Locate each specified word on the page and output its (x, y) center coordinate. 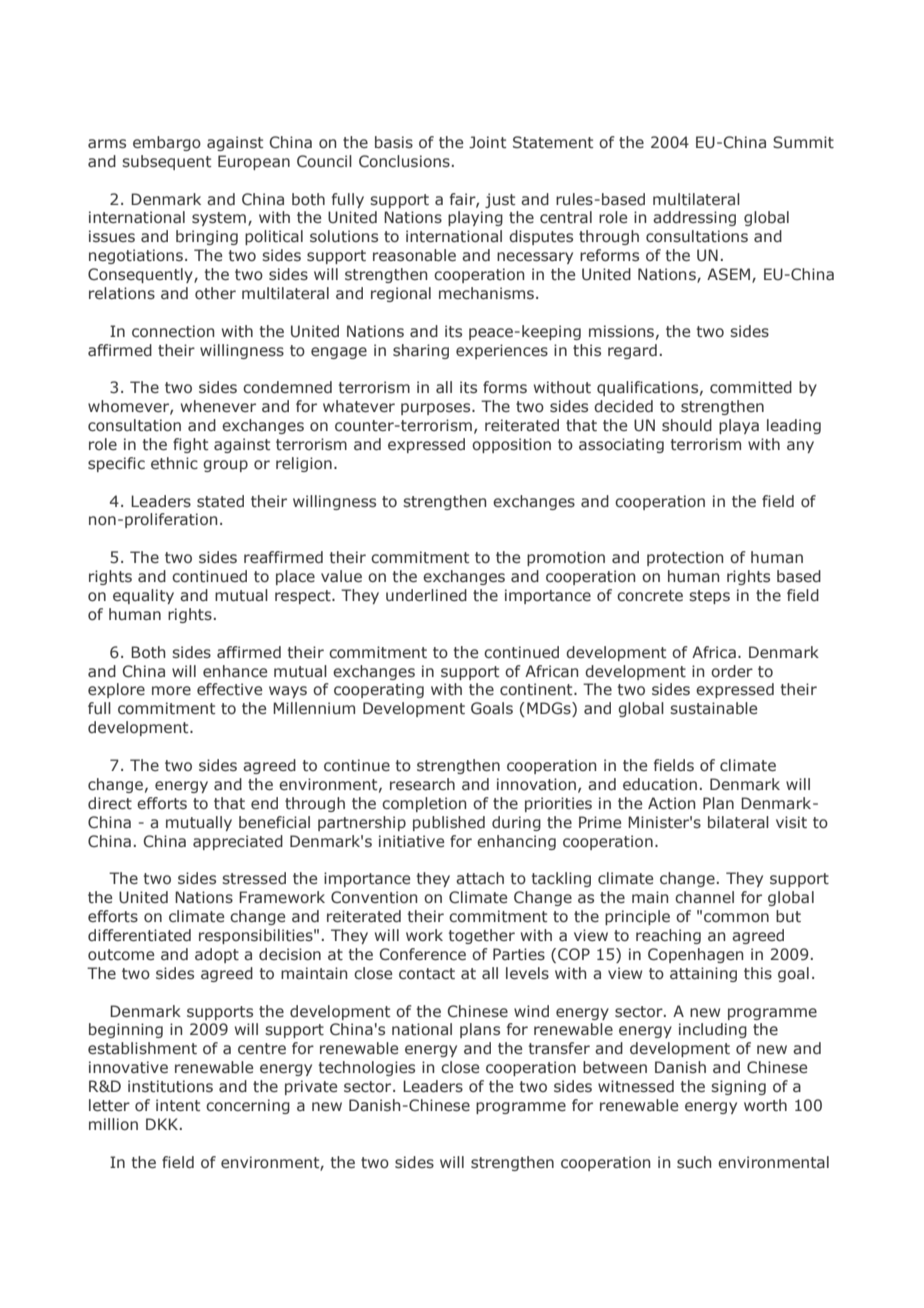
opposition (511, 445)
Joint (487, 142)
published (449, 823)
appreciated (238, 842)
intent (178, 1105)
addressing (694, 218)
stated (220, 501)
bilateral (738, 822)
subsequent (166, 162)
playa (739, 426)
